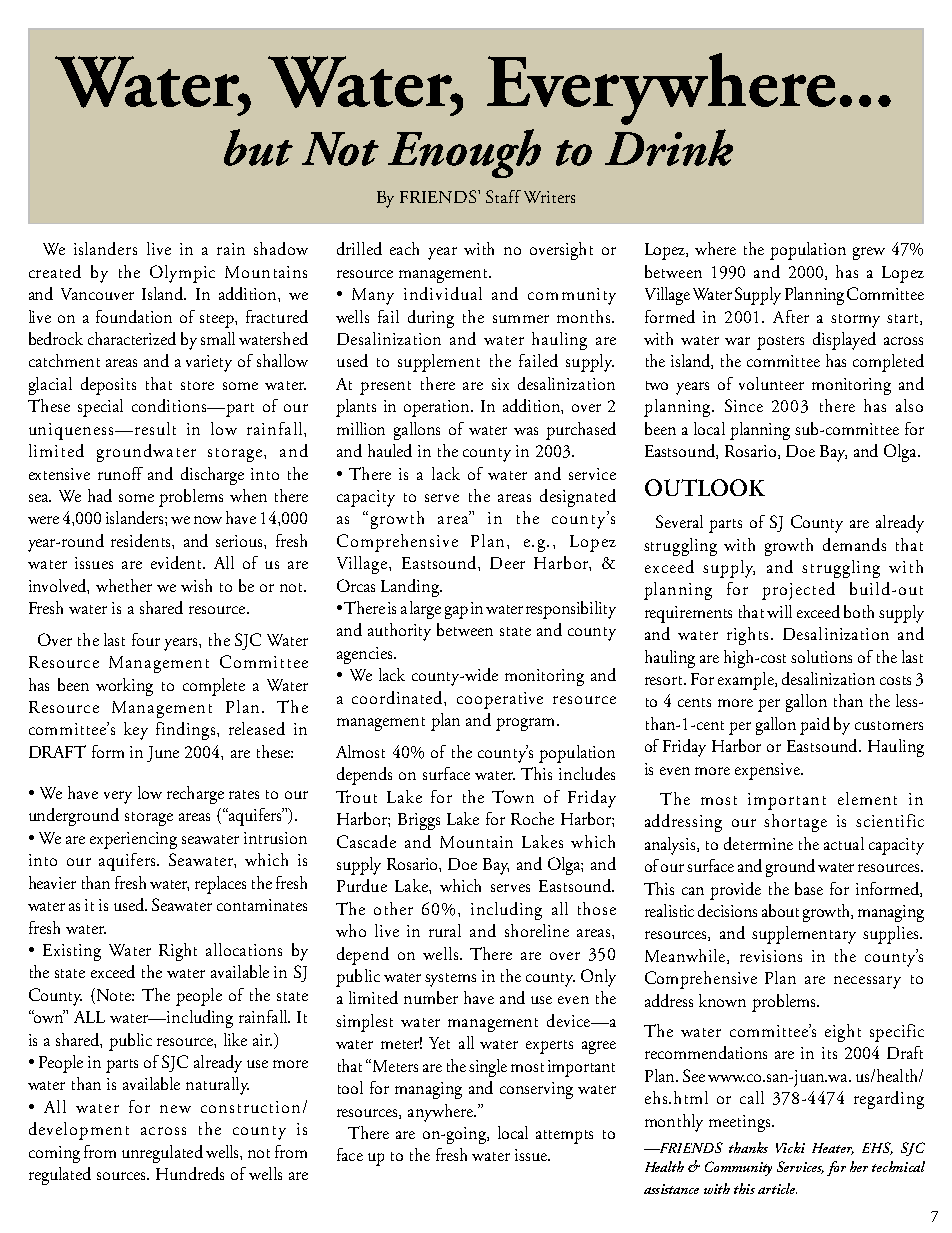 The height and width of the screenshot is (1233, 952). Describe the element at coordinates (795, 823) in the screenshot. I see `shortage` at that location.
